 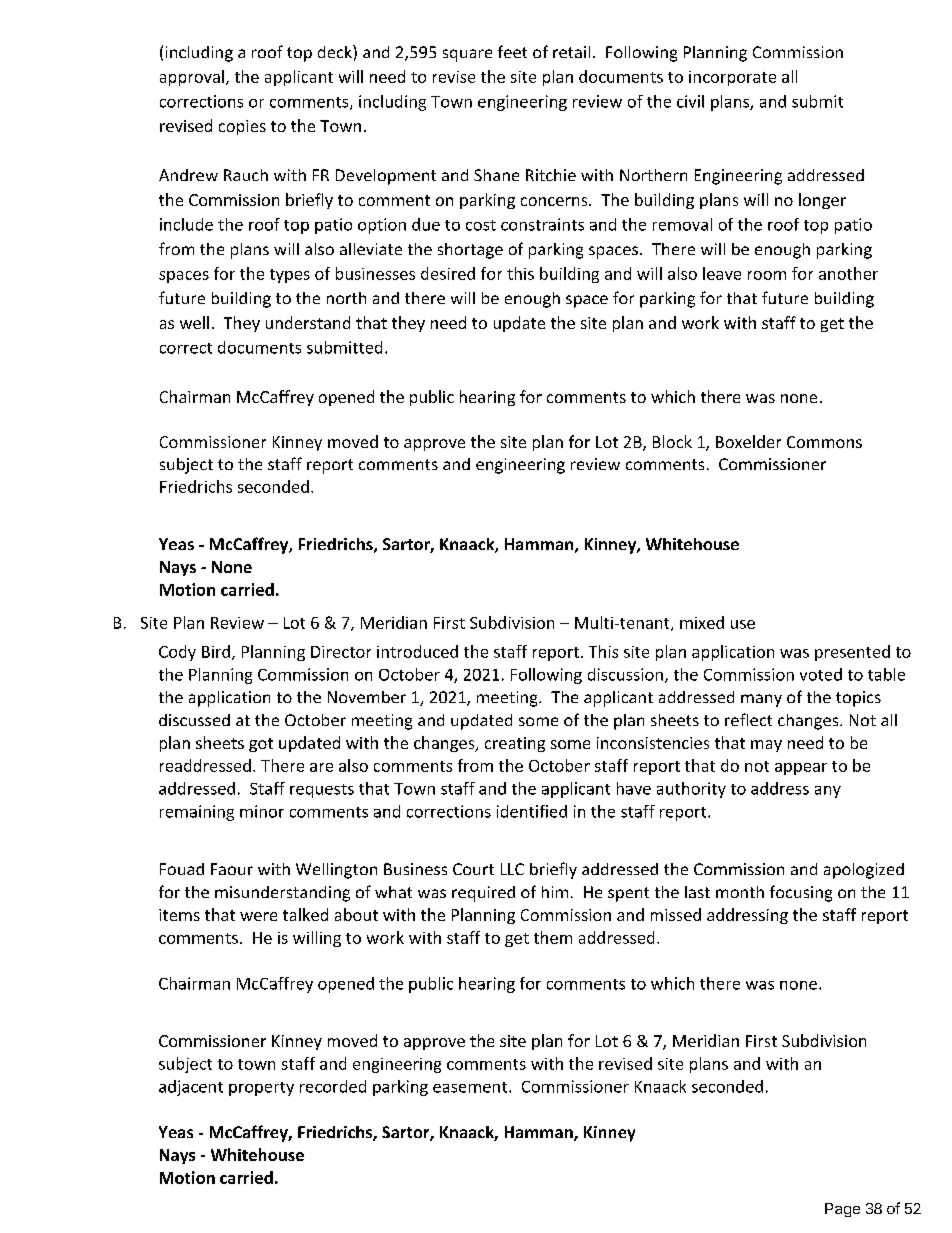 What do you see at coordinates (512, 51) in the document?
I see `feet` at bounding box center [512, 51].
